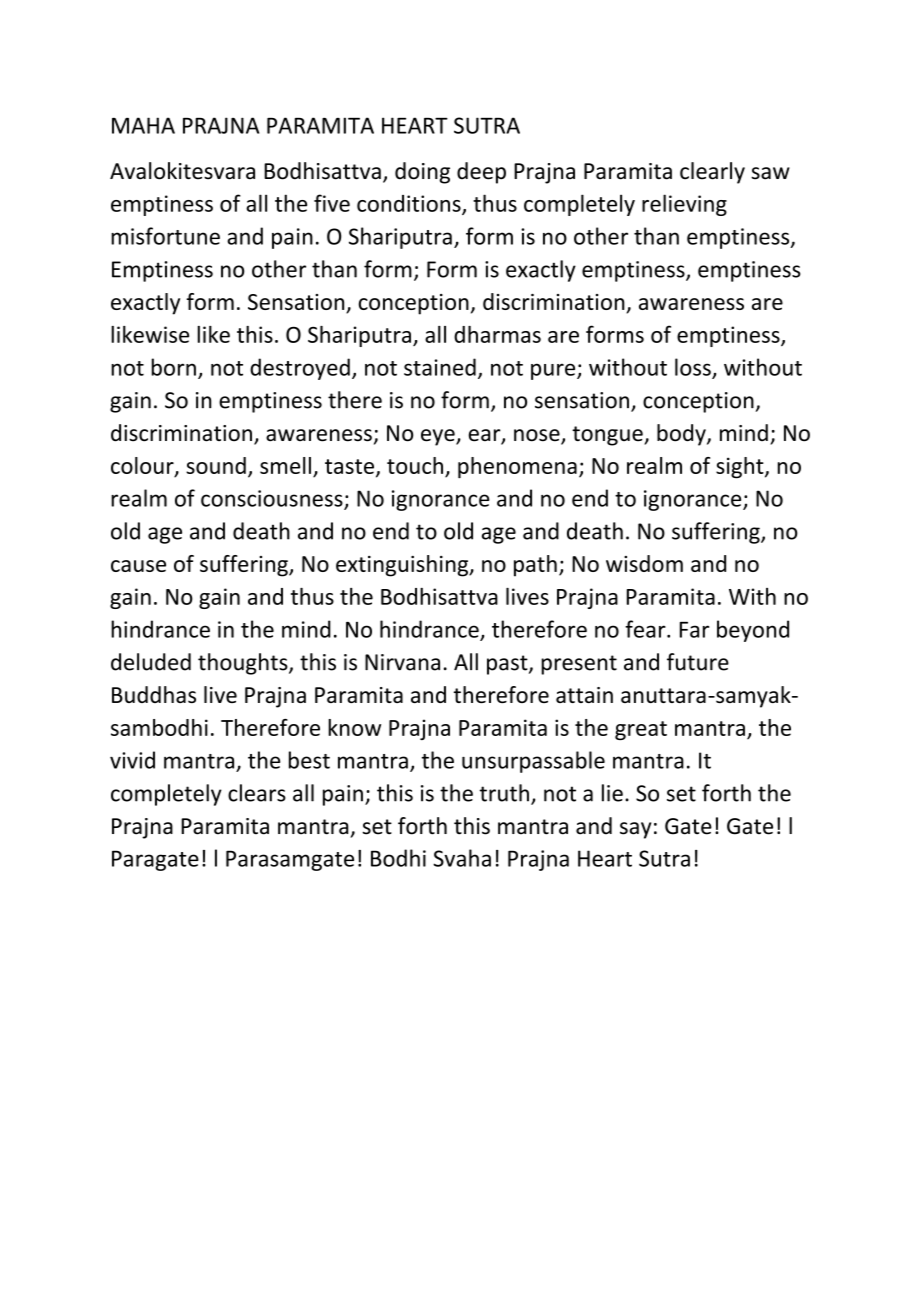  Describe the element at coordinates (504, 793) in the image. I see `truth` at that location.
